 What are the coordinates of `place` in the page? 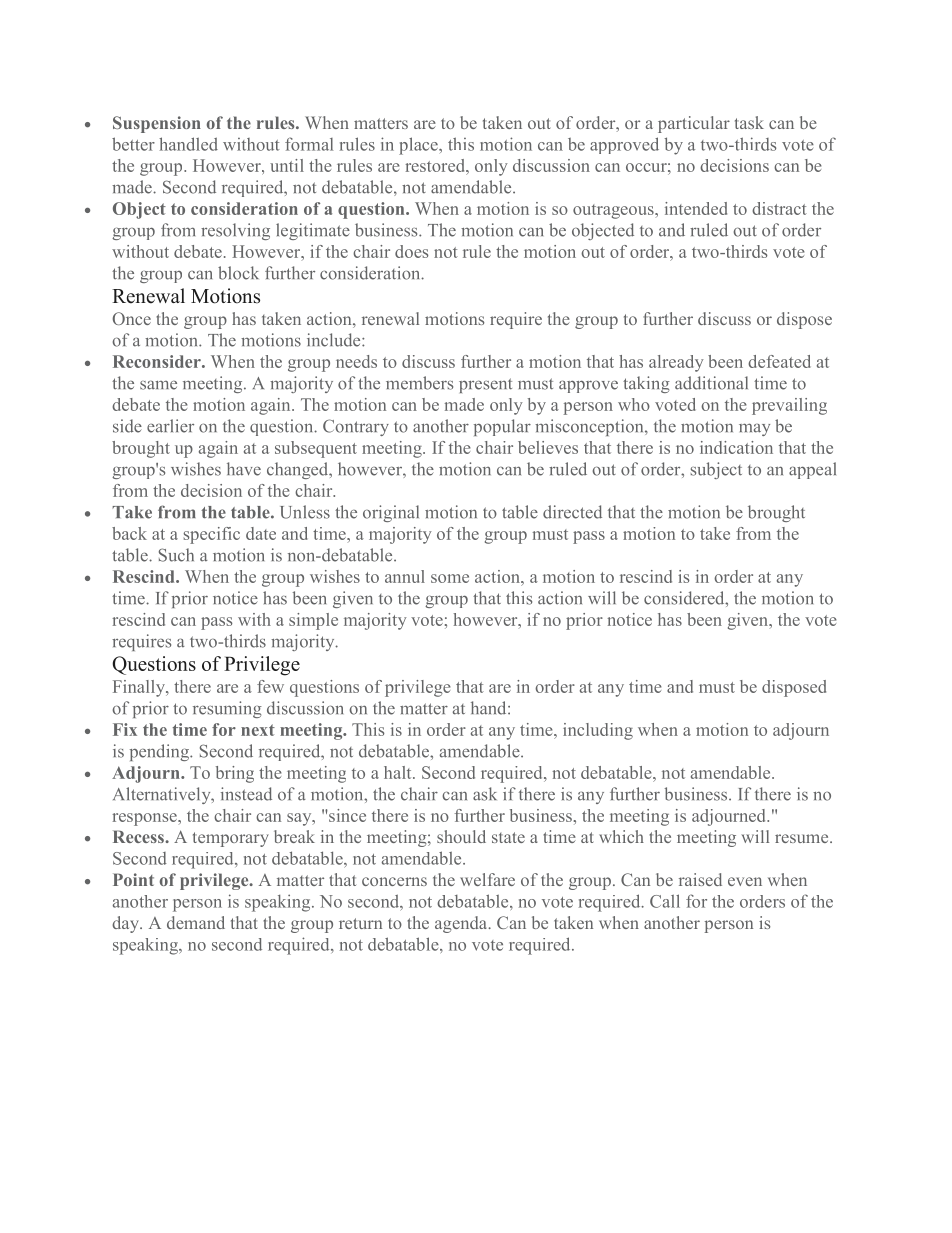 It's located at (419, 146).
